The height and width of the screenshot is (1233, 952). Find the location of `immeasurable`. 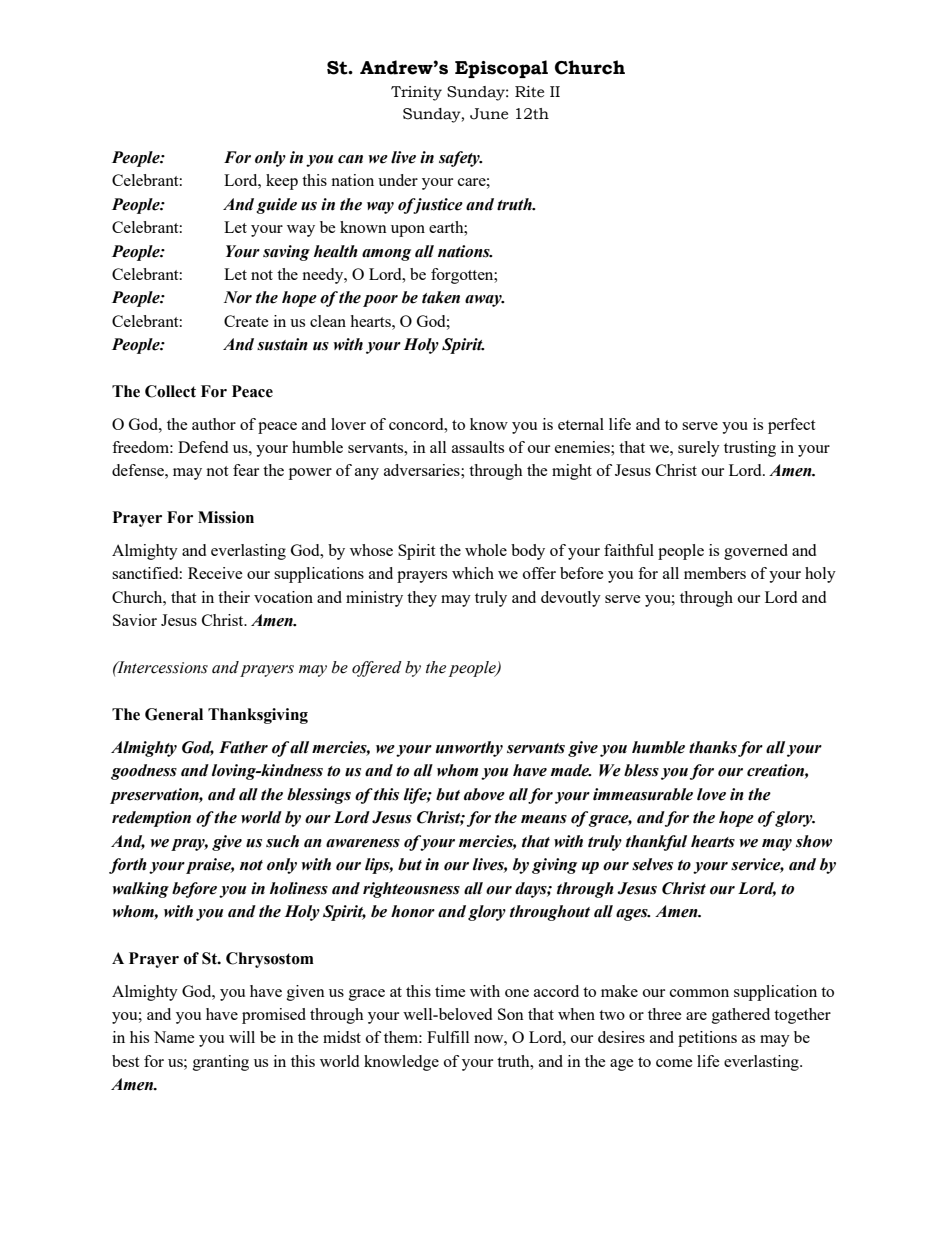

immeasurable is located at coordinates (643, 794).
